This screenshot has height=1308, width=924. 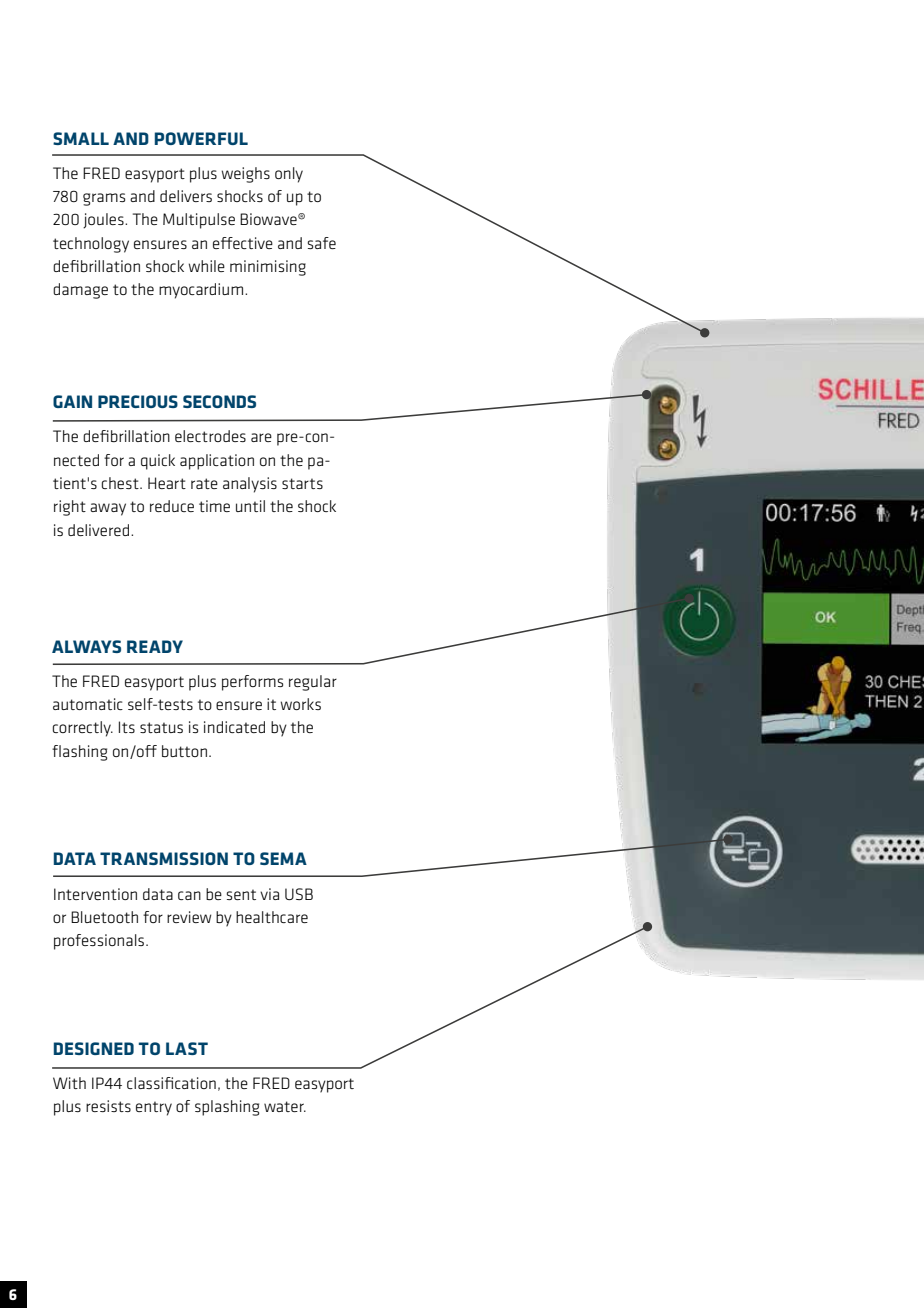 What do you see at coordinates (86, 646) in the screenshot?
I see `ALWAYS` at bounding box center [86, 646].
